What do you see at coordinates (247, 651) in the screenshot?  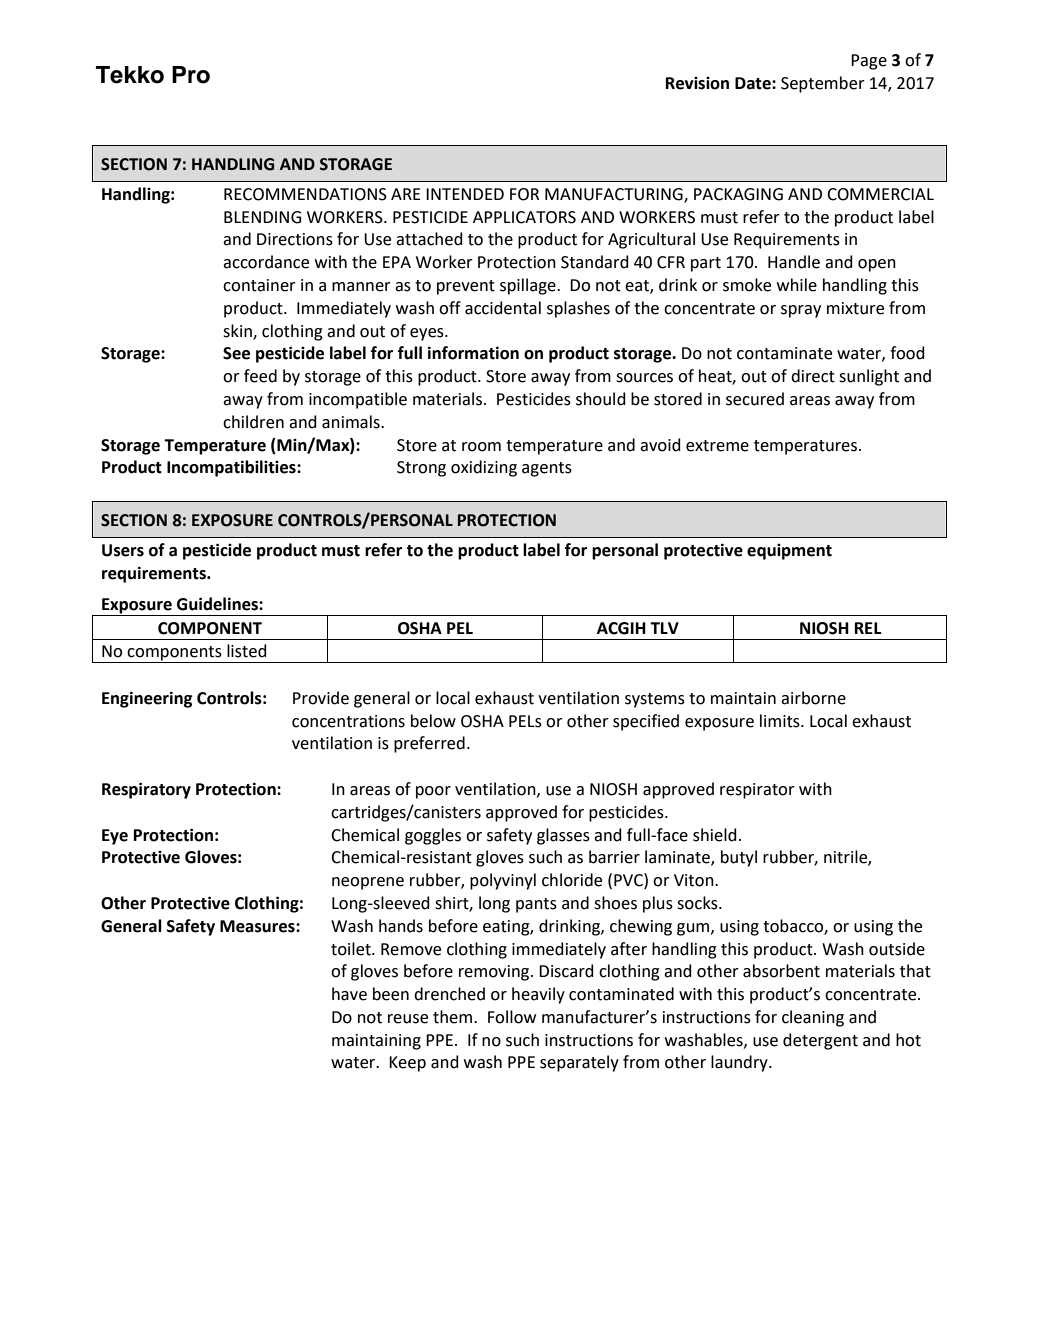 I see `listed` at bounding box center [247, 651].
